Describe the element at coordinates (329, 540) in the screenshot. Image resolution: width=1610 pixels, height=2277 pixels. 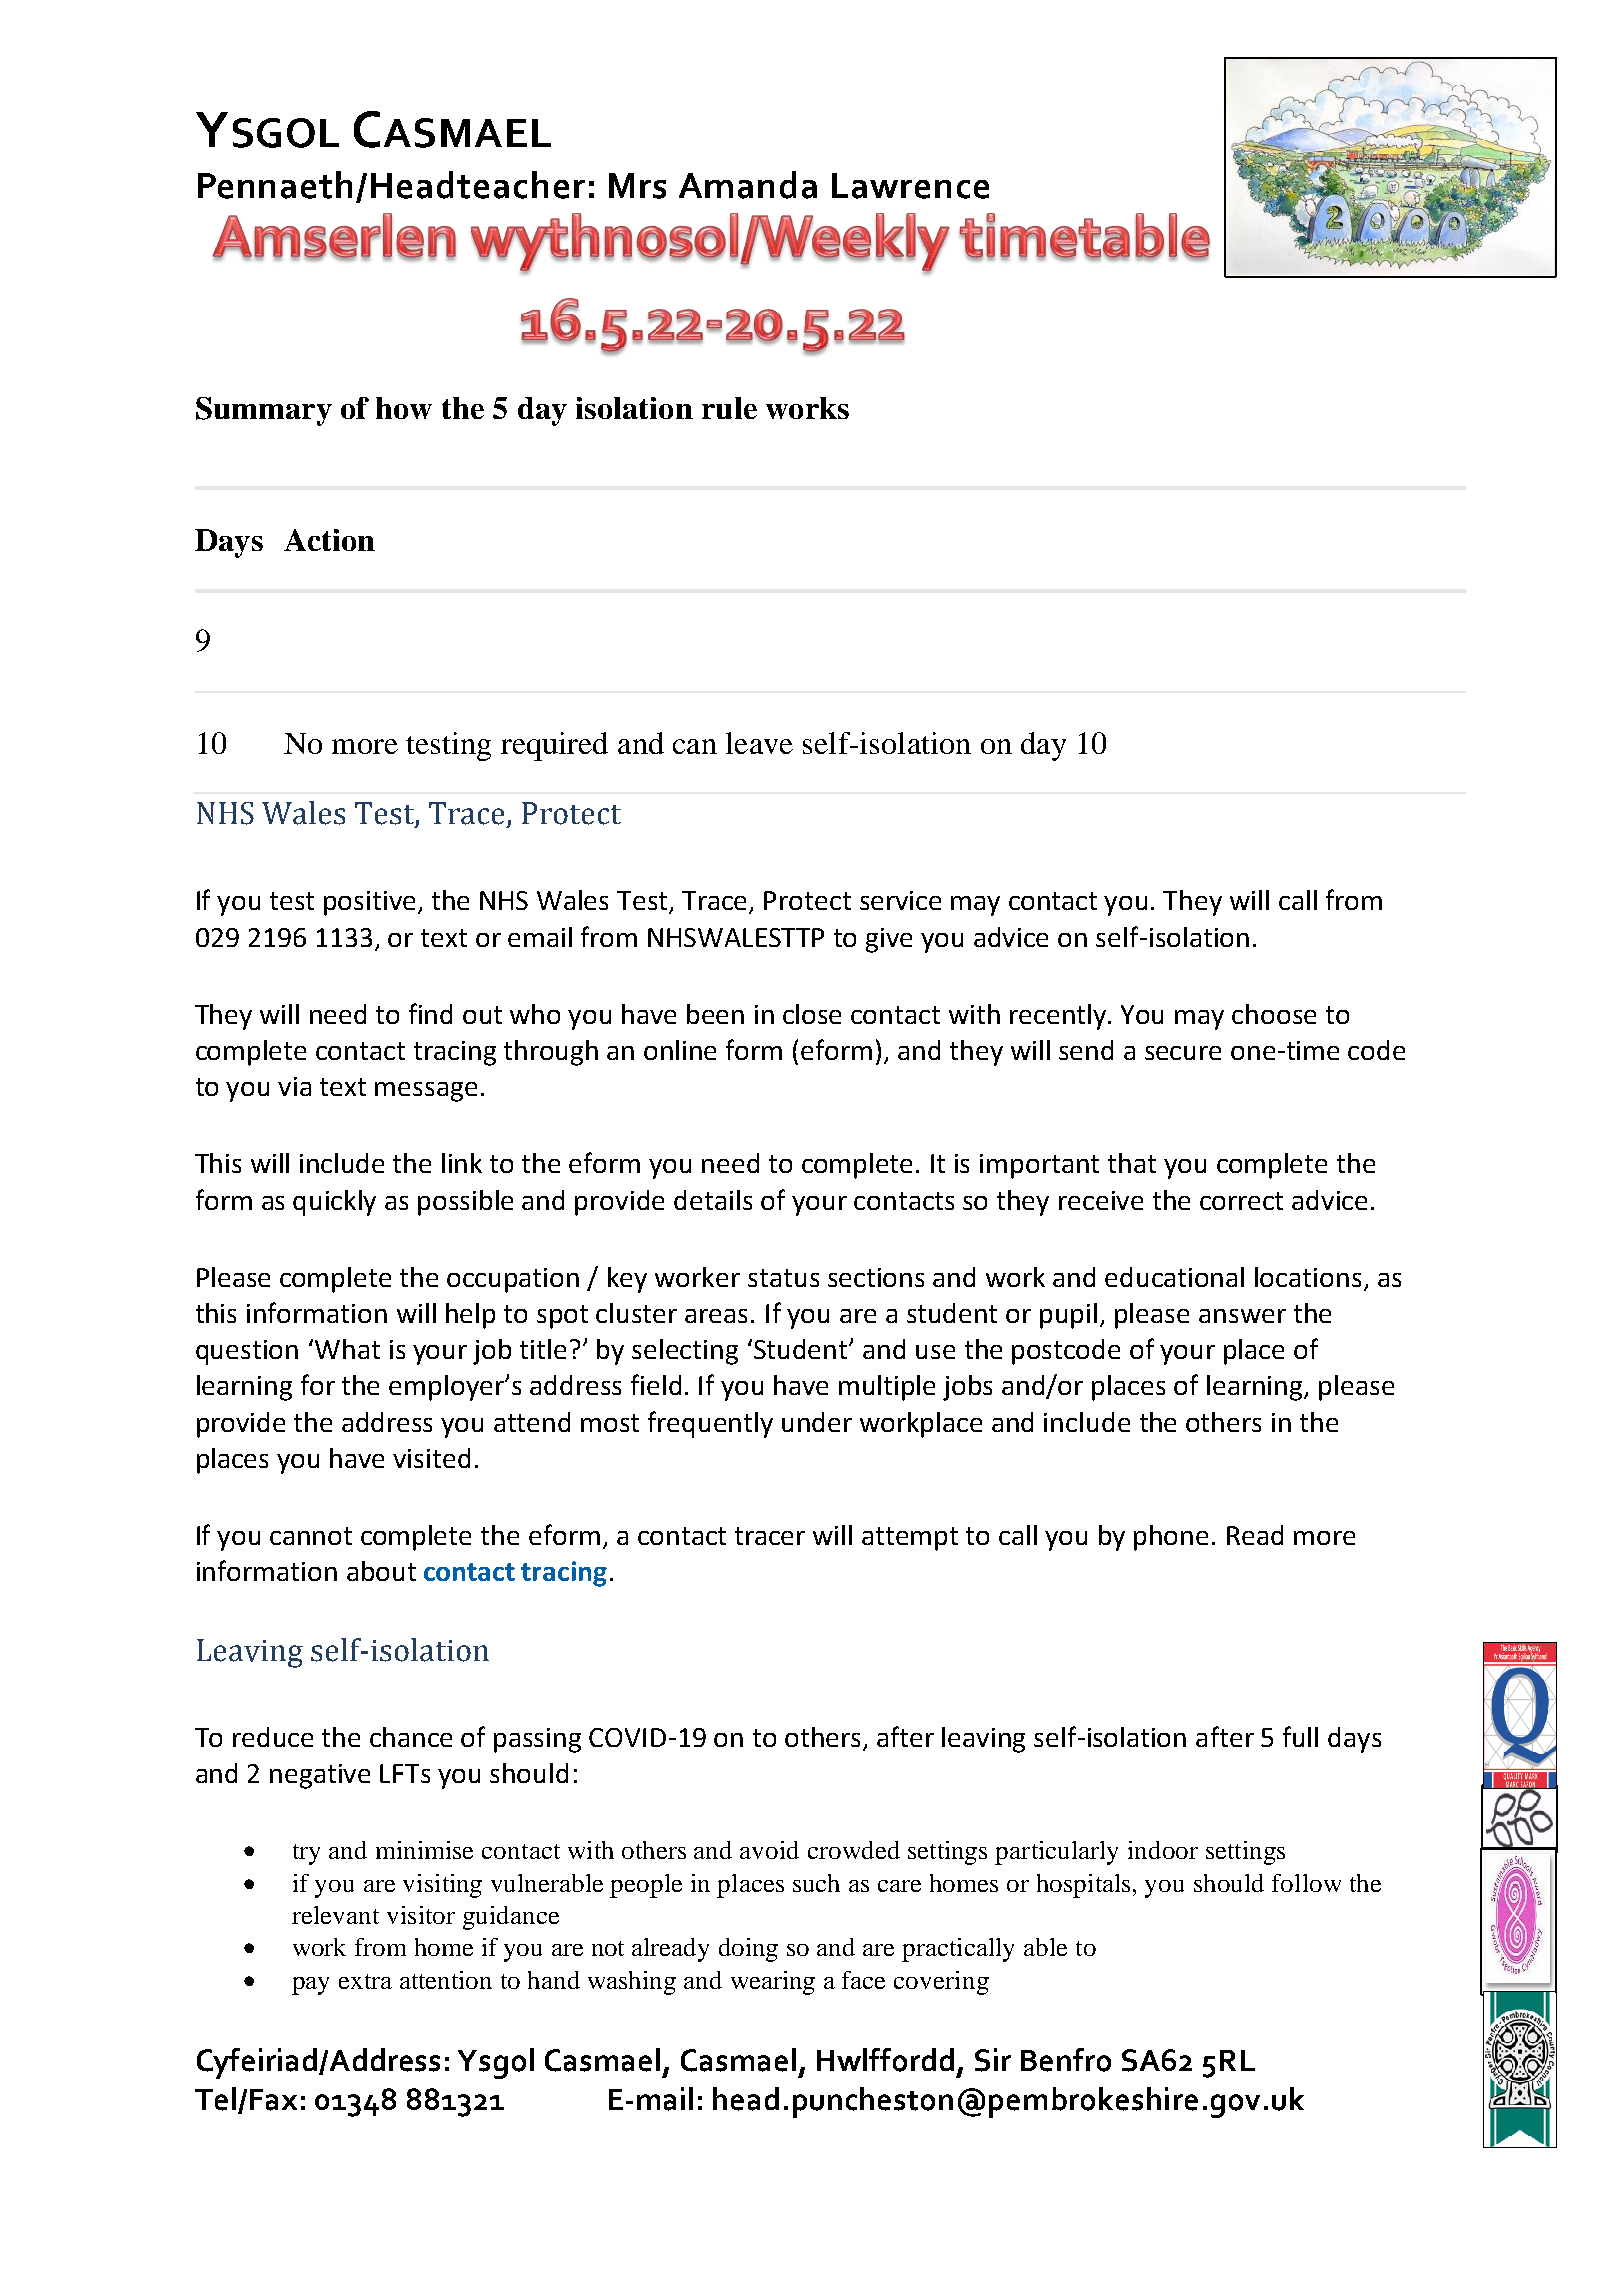
I see `Action` at that location.
